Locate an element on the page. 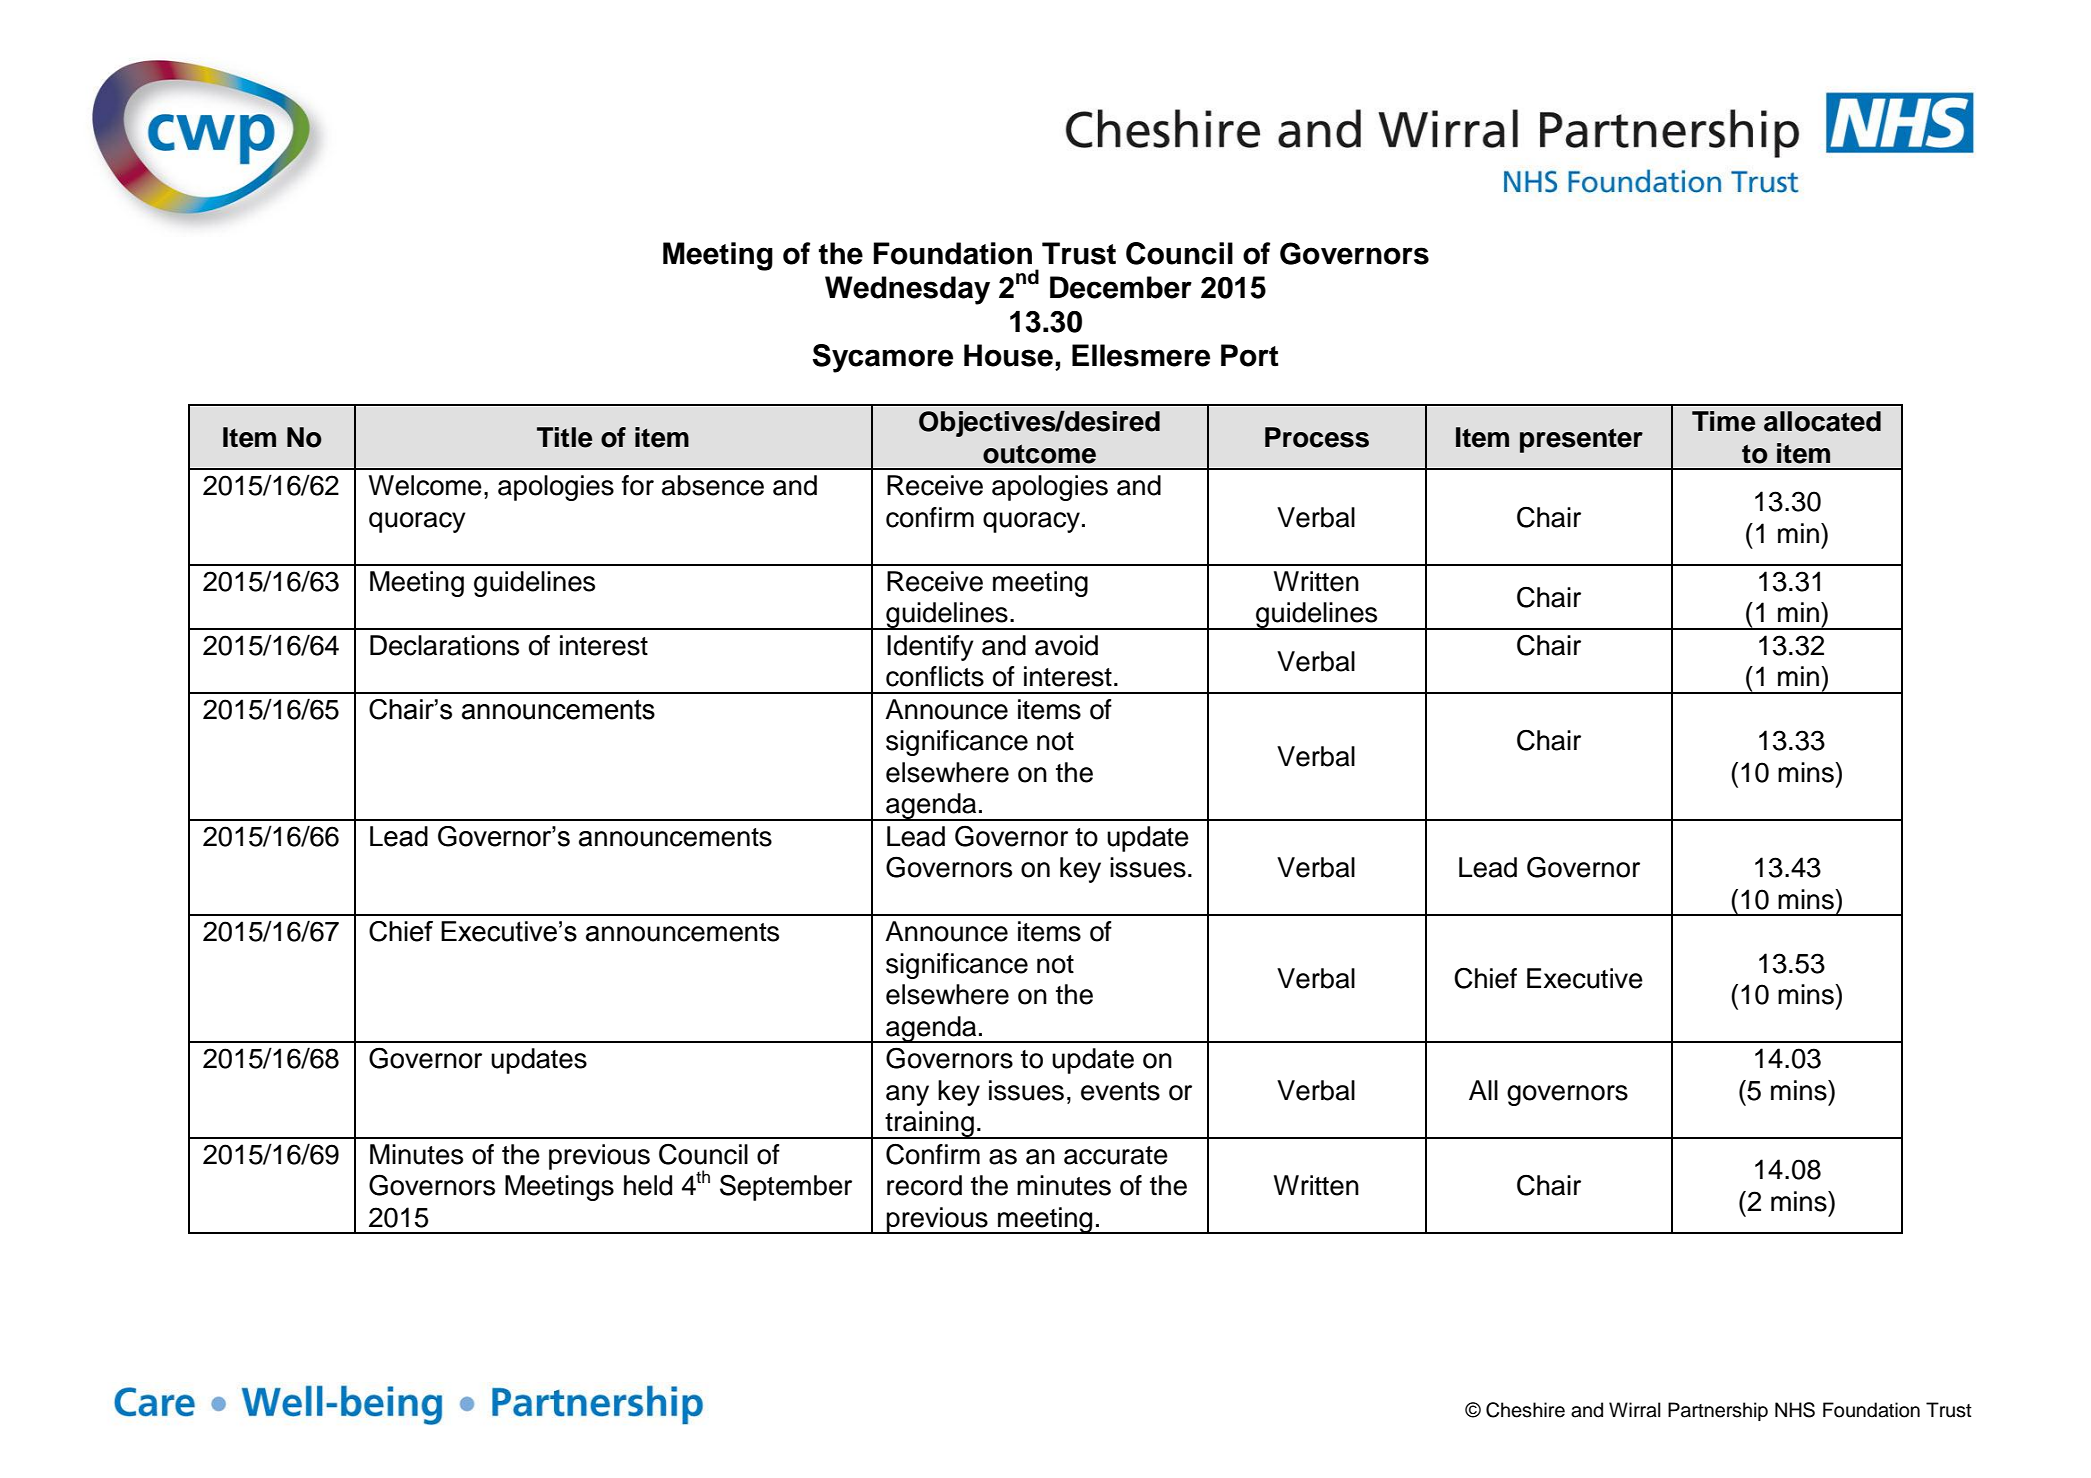 The height and width of the document is (1478, 2091). December is located at coordinates (1121, 287).
